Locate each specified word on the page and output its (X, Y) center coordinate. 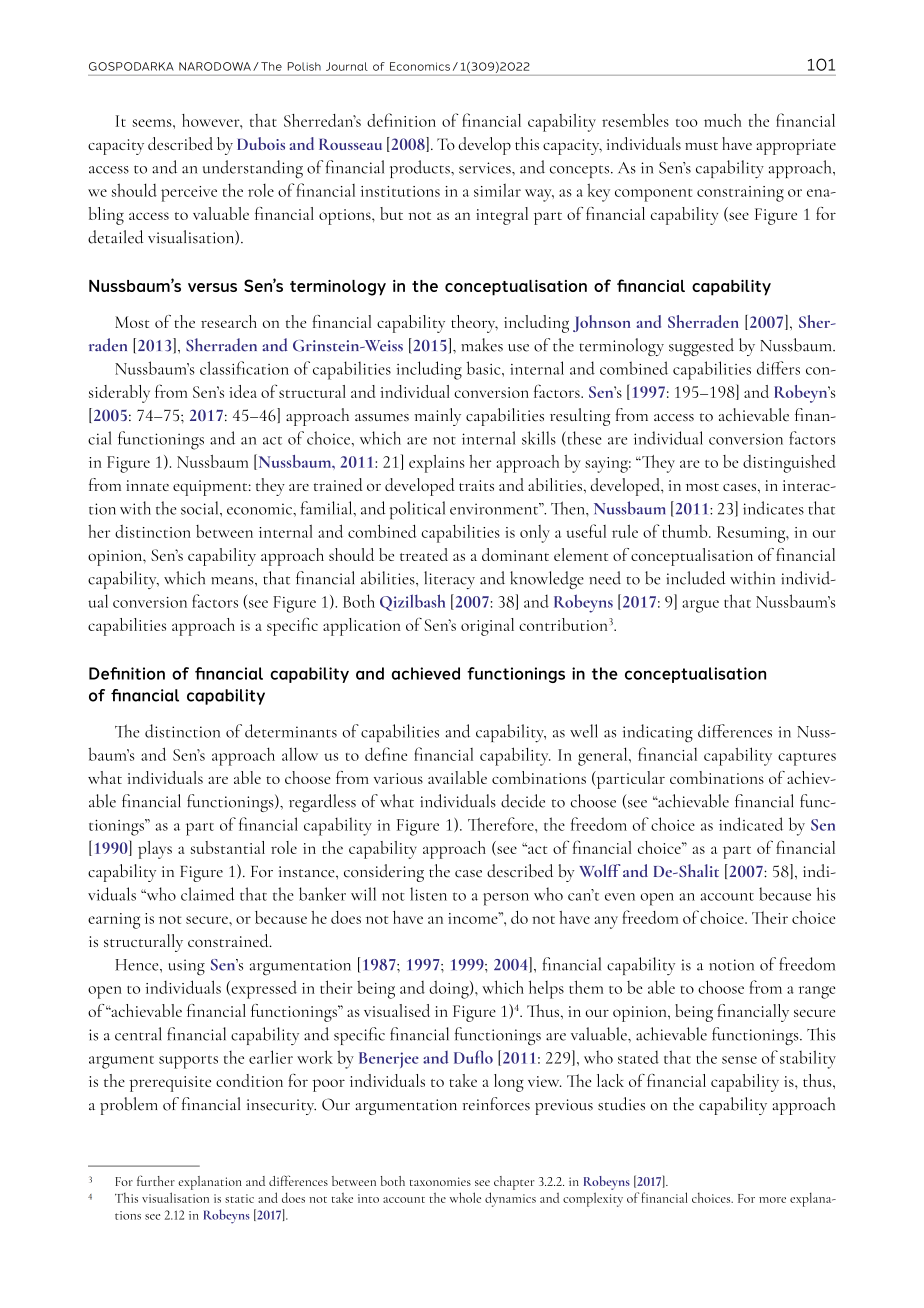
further (156, 1180)
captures (807, 759)
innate (147, 485)
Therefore (502, 824)
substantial (228, 847)
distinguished (789, 464)
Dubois (261, 143)
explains (437, 464)
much (722, 120)
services (486, 168)
